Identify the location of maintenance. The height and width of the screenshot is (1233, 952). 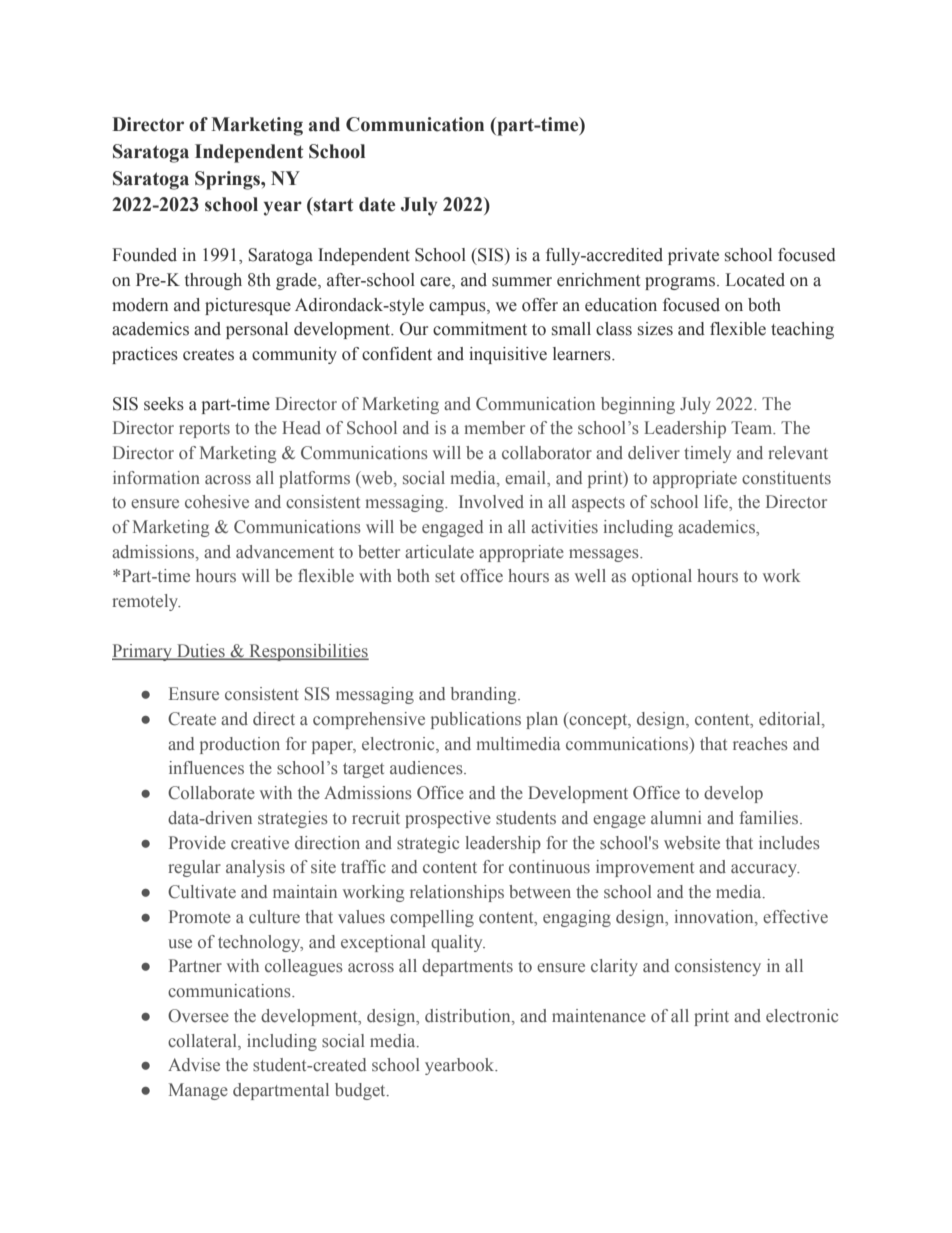
(599, 1016).
